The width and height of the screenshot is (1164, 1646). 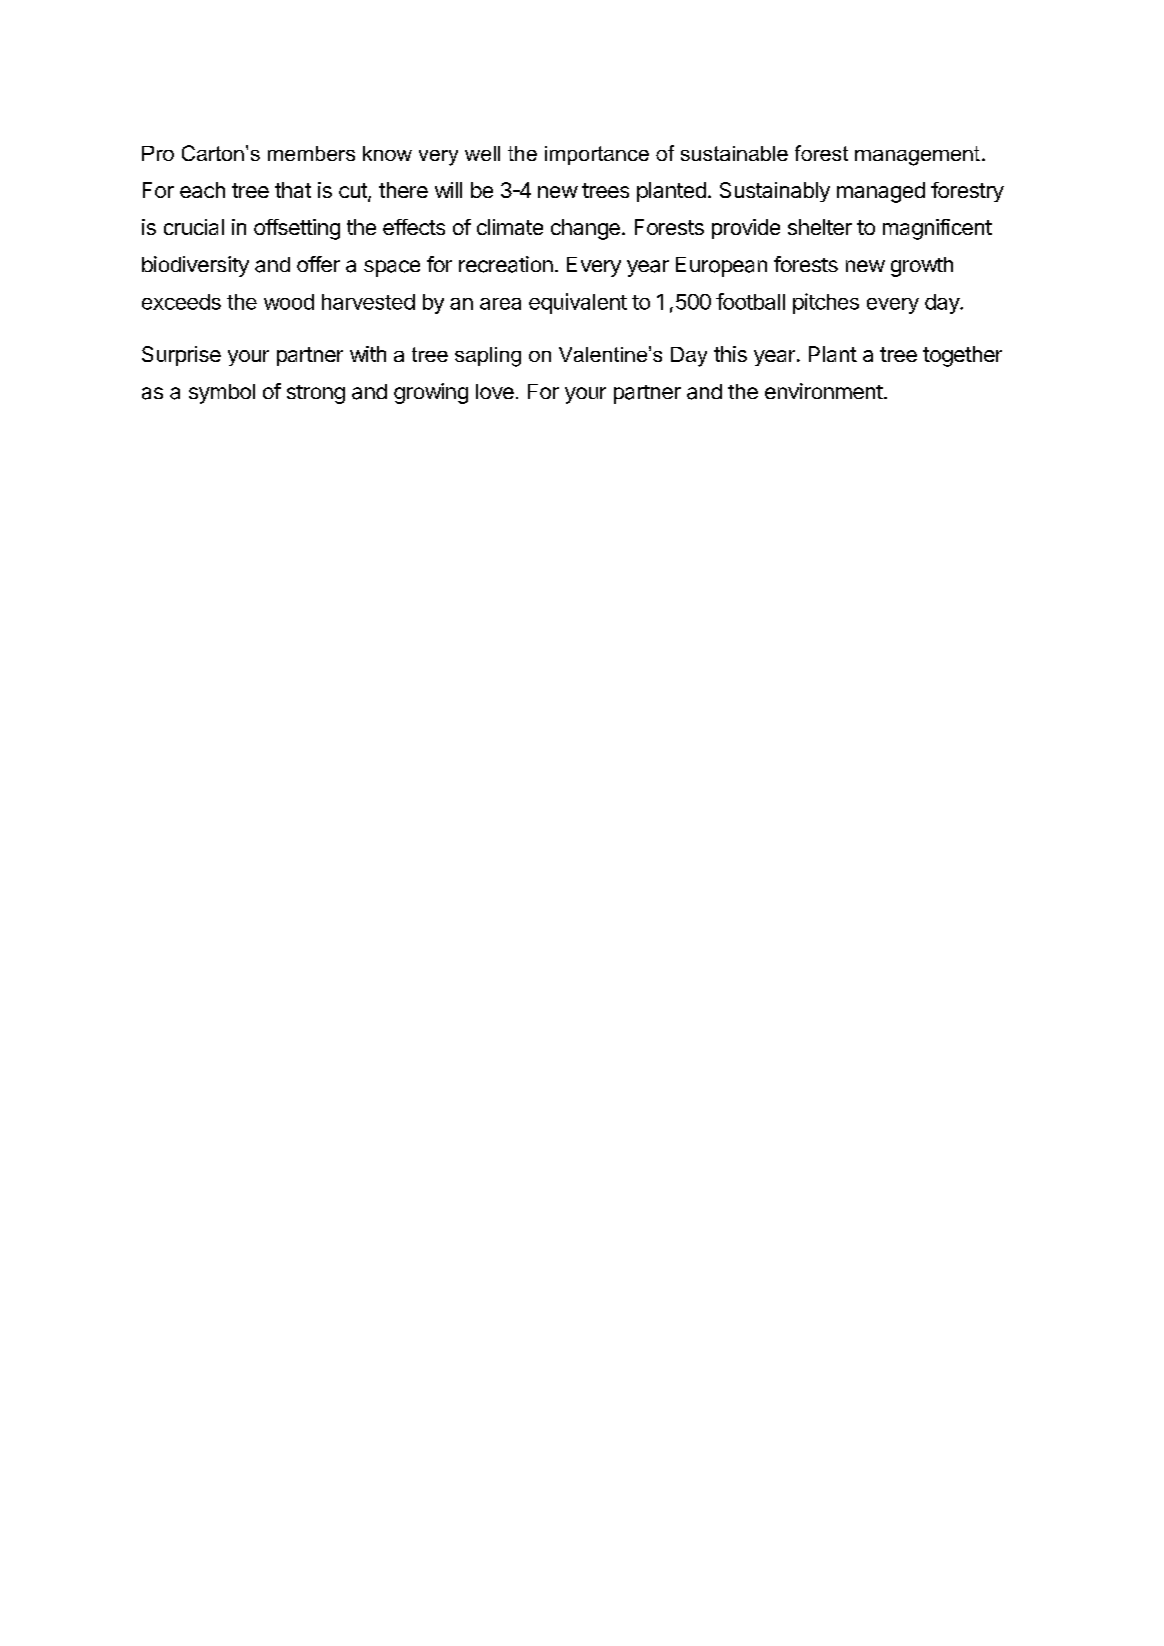 What do you see at coordinates (585, 229) in the screenshot?
I see `change` at bounding box center [585, 229].
